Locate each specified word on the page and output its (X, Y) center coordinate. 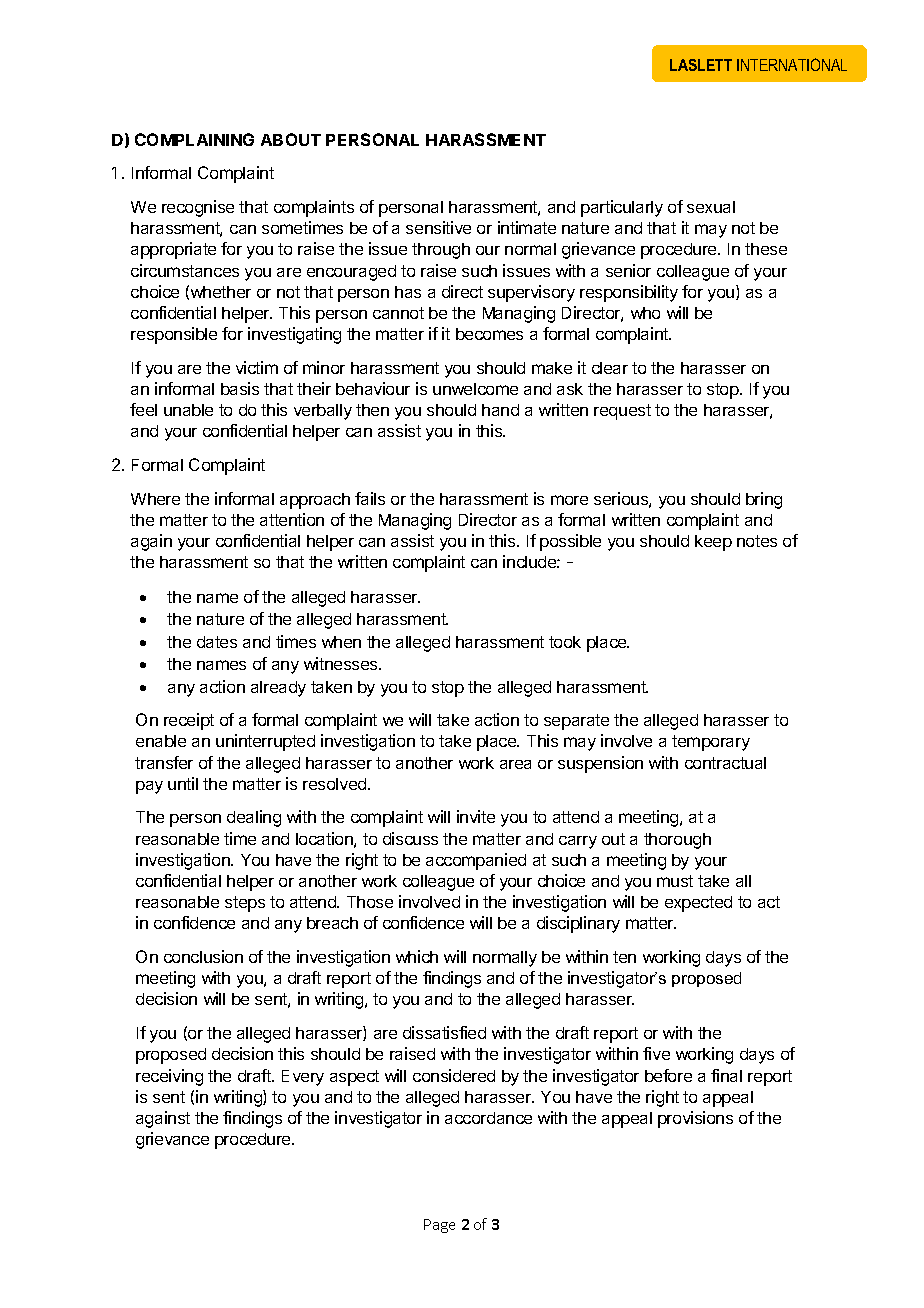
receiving (169, 1077)
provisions (695, 1119)
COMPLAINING (194, 139)
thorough (677, 841)
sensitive (438, 227)
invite (476, 816)
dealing (254, 818)
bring (764, 500)
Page (439, 1226)
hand (500, 410)
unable (188, 410)
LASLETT (701, 65)
